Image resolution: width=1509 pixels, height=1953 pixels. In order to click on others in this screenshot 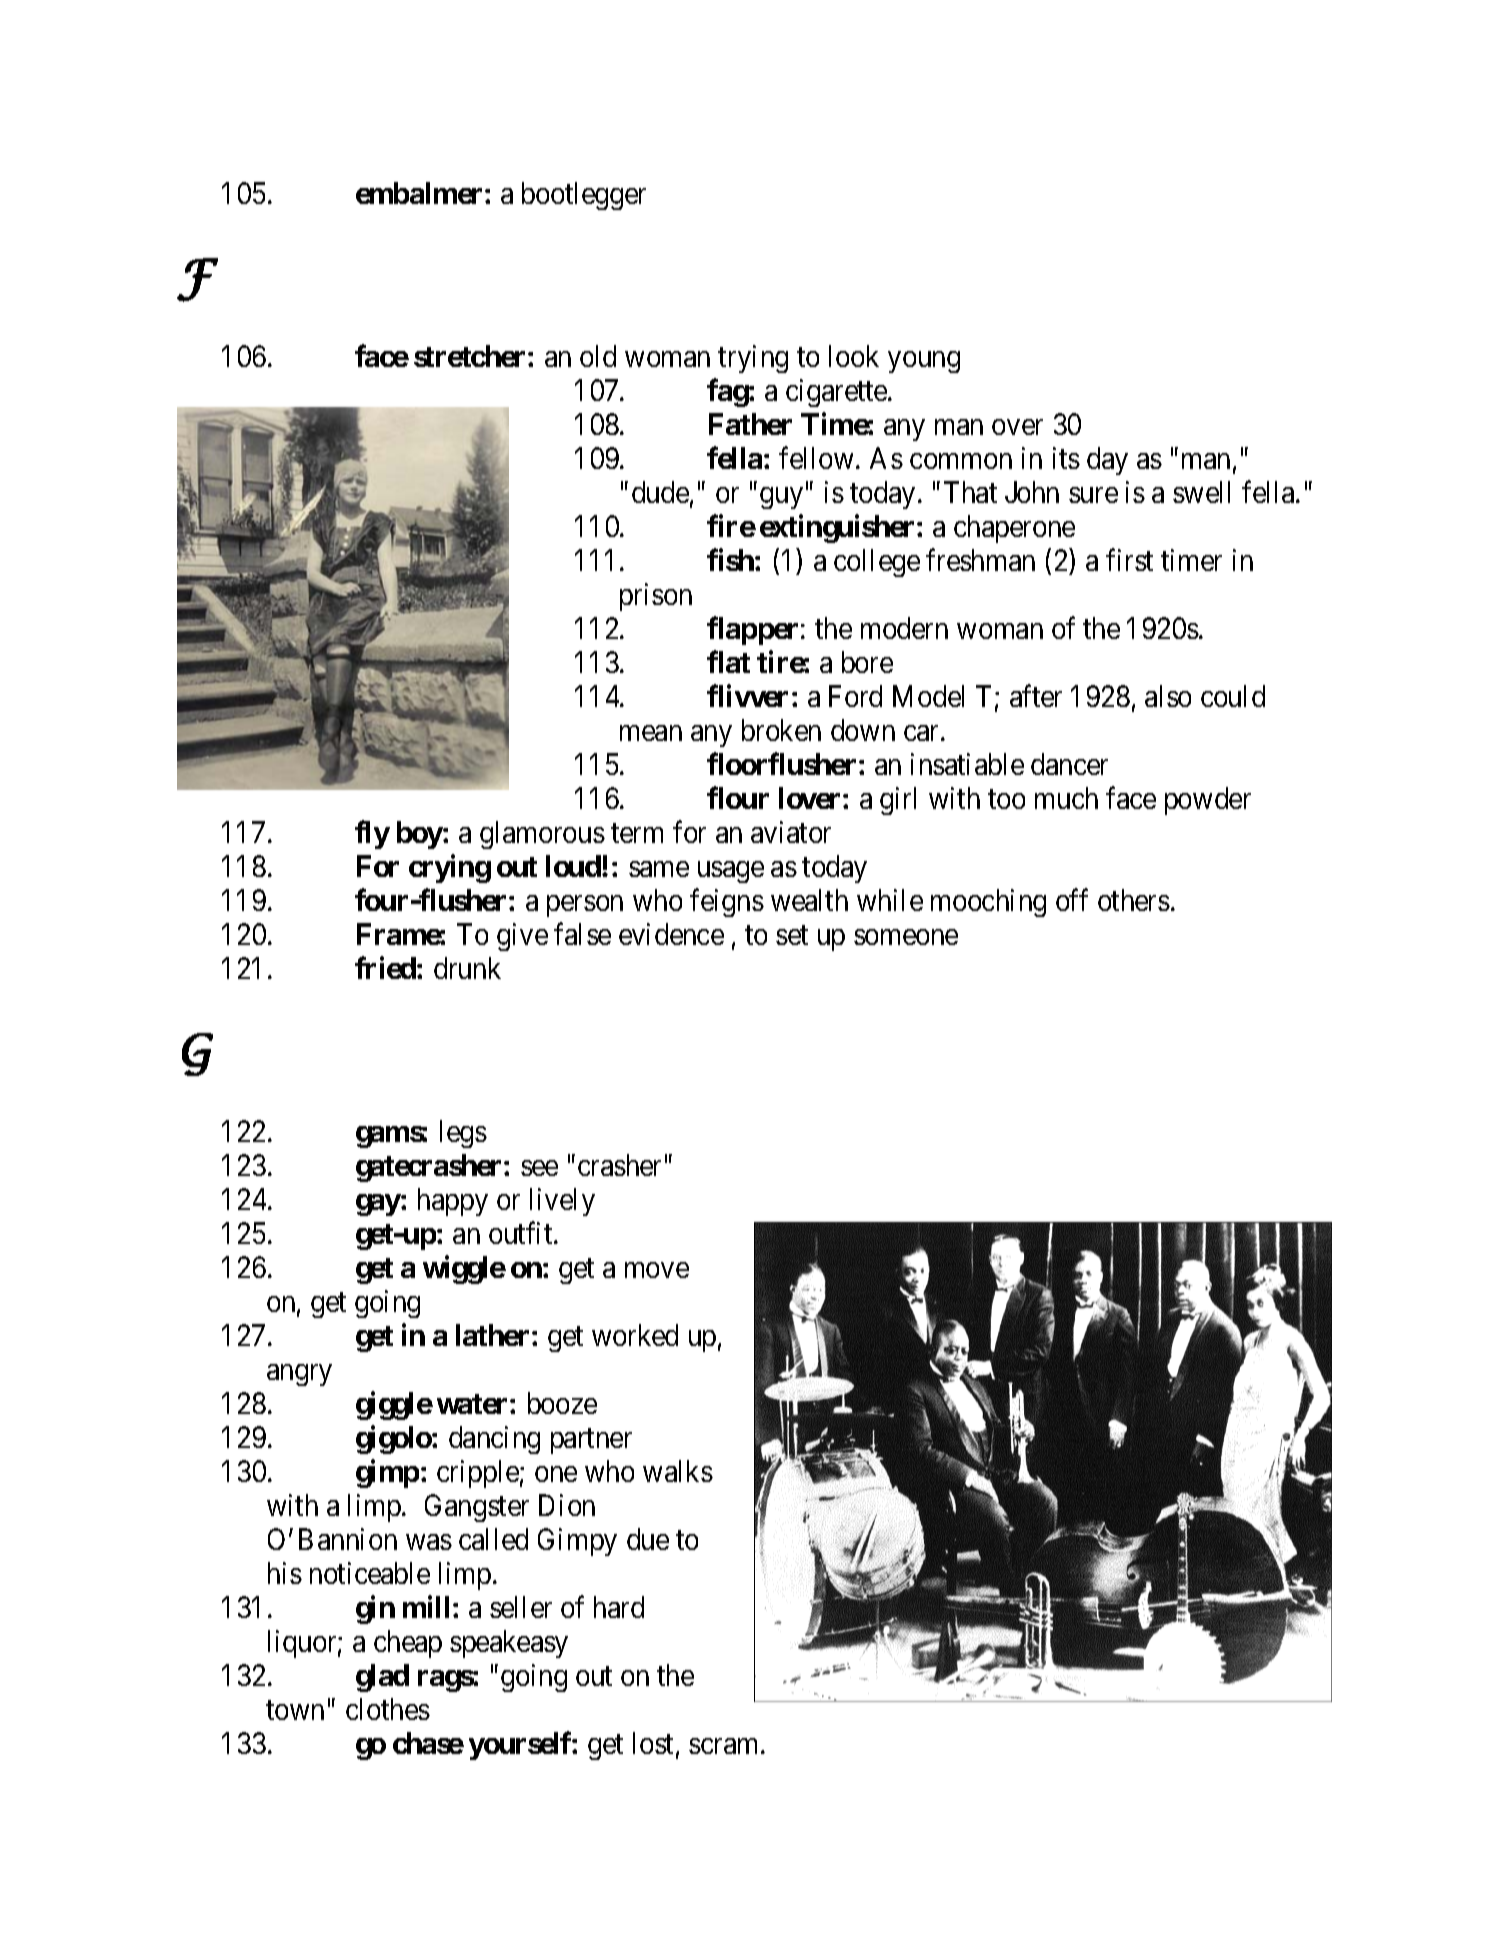, I will do `click(1134, 900)`.
